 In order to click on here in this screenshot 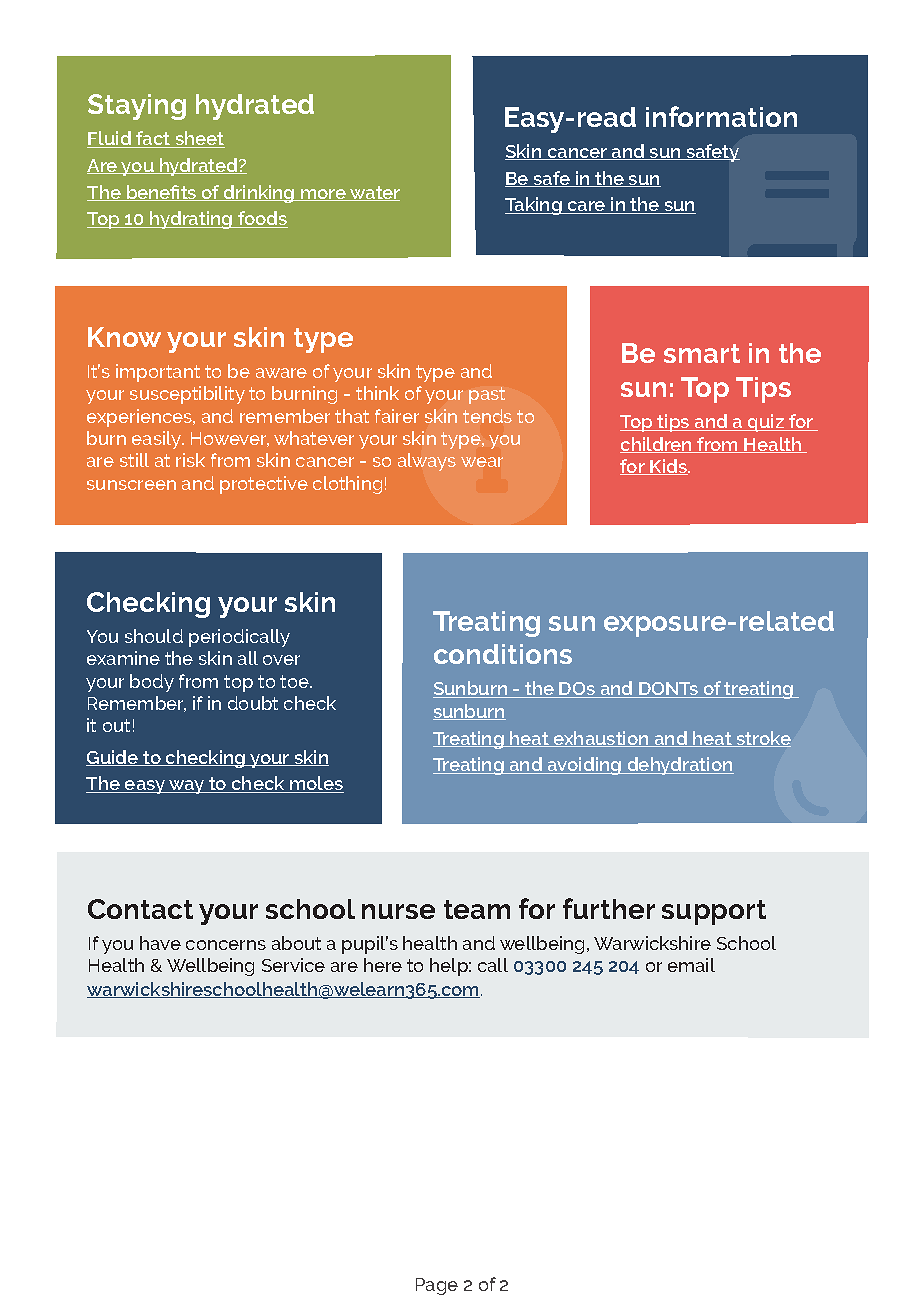, I will do `click(383, 965)`.
